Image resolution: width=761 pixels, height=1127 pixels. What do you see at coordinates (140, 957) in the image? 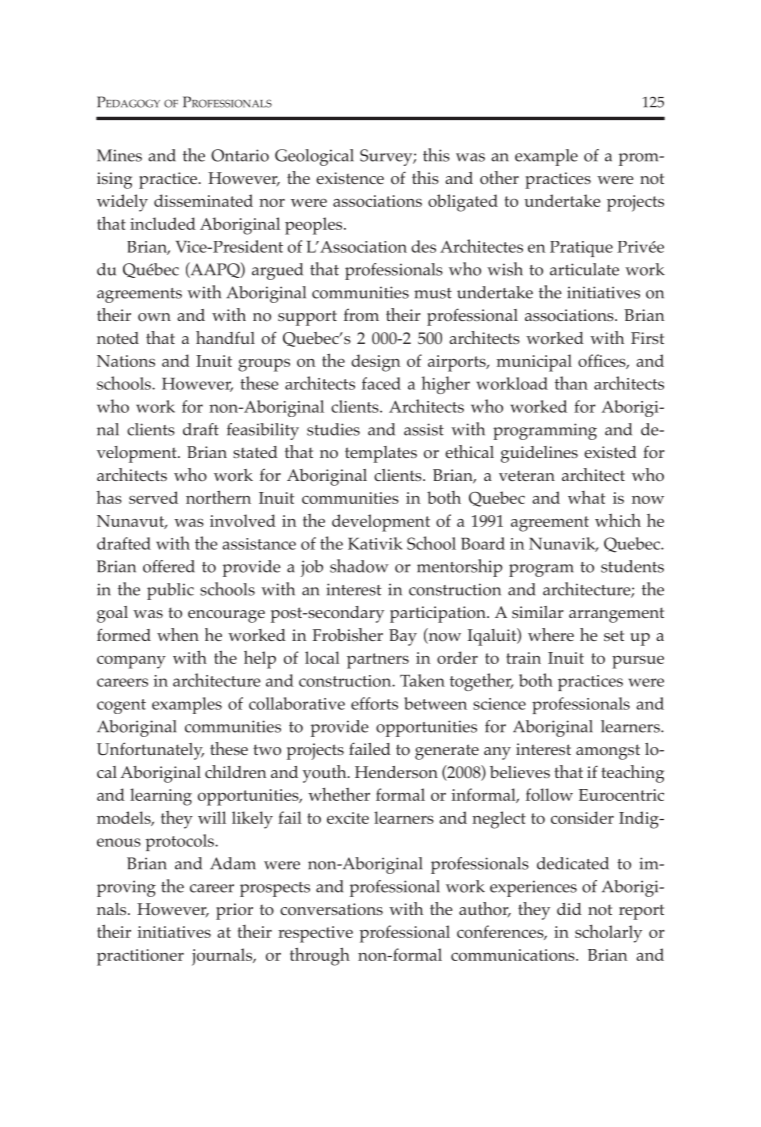
I see `practitioner` at bounding box center [140, 957].
